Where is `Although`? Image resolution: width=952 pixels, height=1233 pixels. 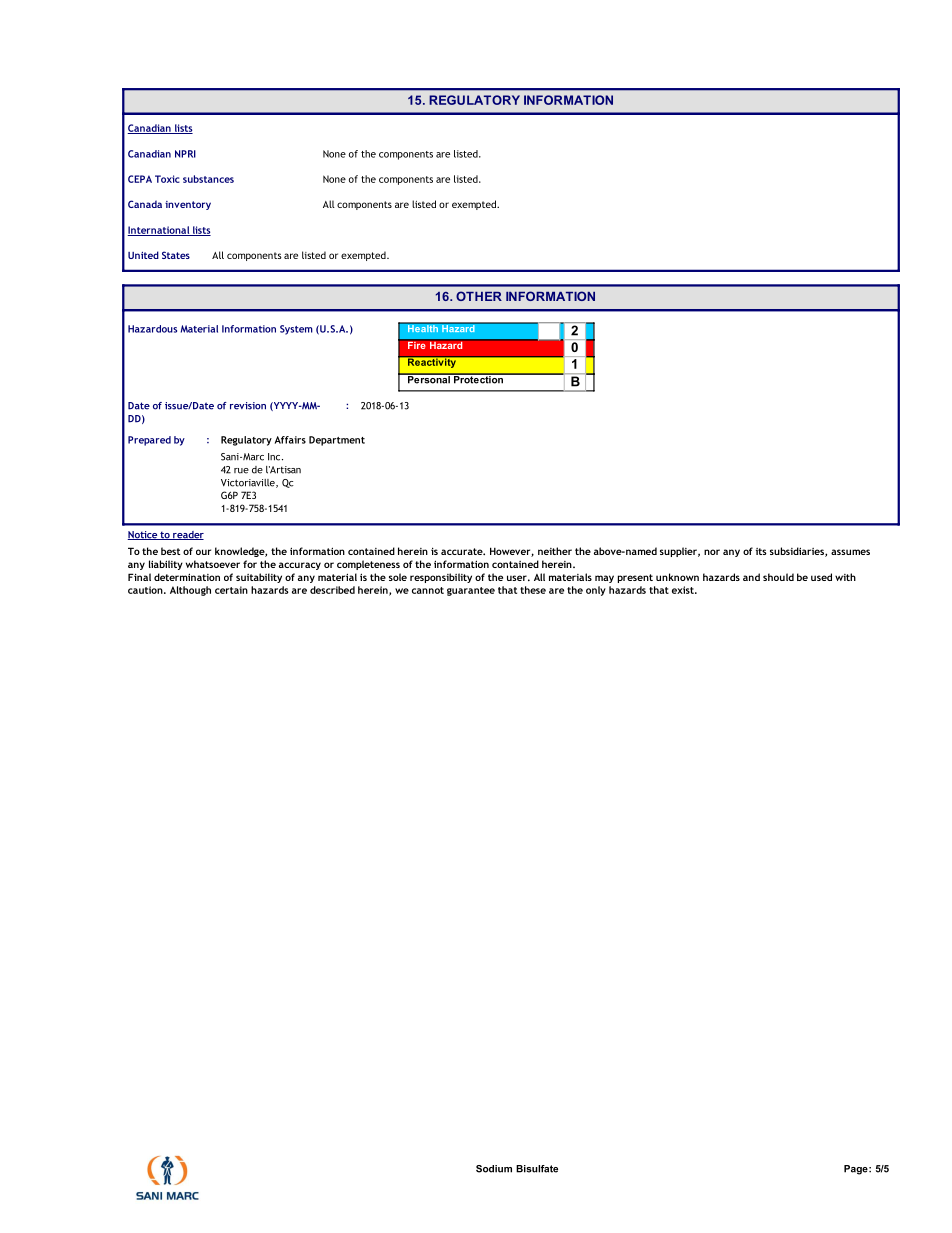
Although is located at coordinates (190, 591).
